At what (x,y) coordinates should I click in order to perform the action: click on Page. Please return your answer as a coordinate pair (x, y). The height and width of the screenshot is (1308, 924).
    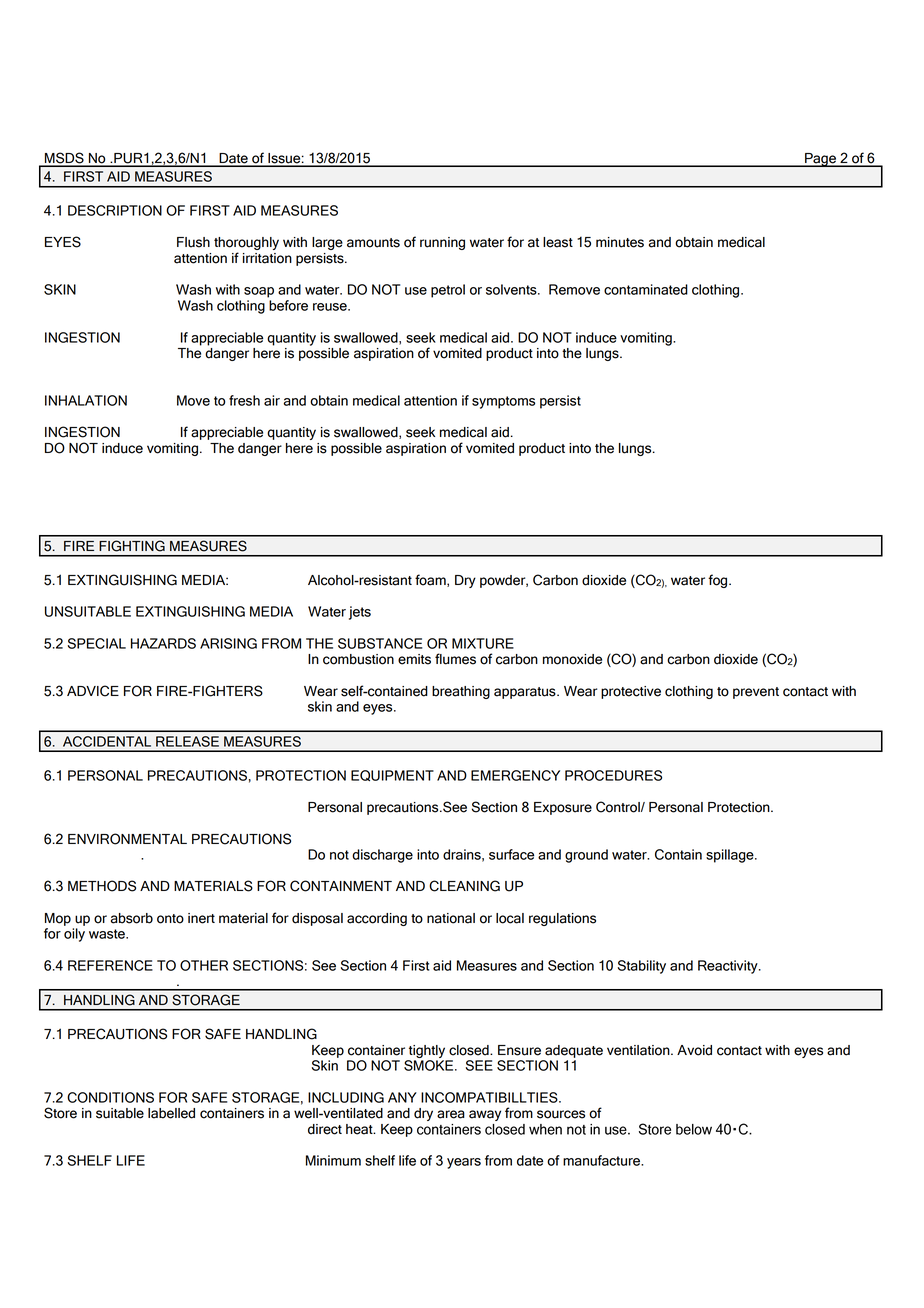
    Looking at the image, I should click on (821, 160).
